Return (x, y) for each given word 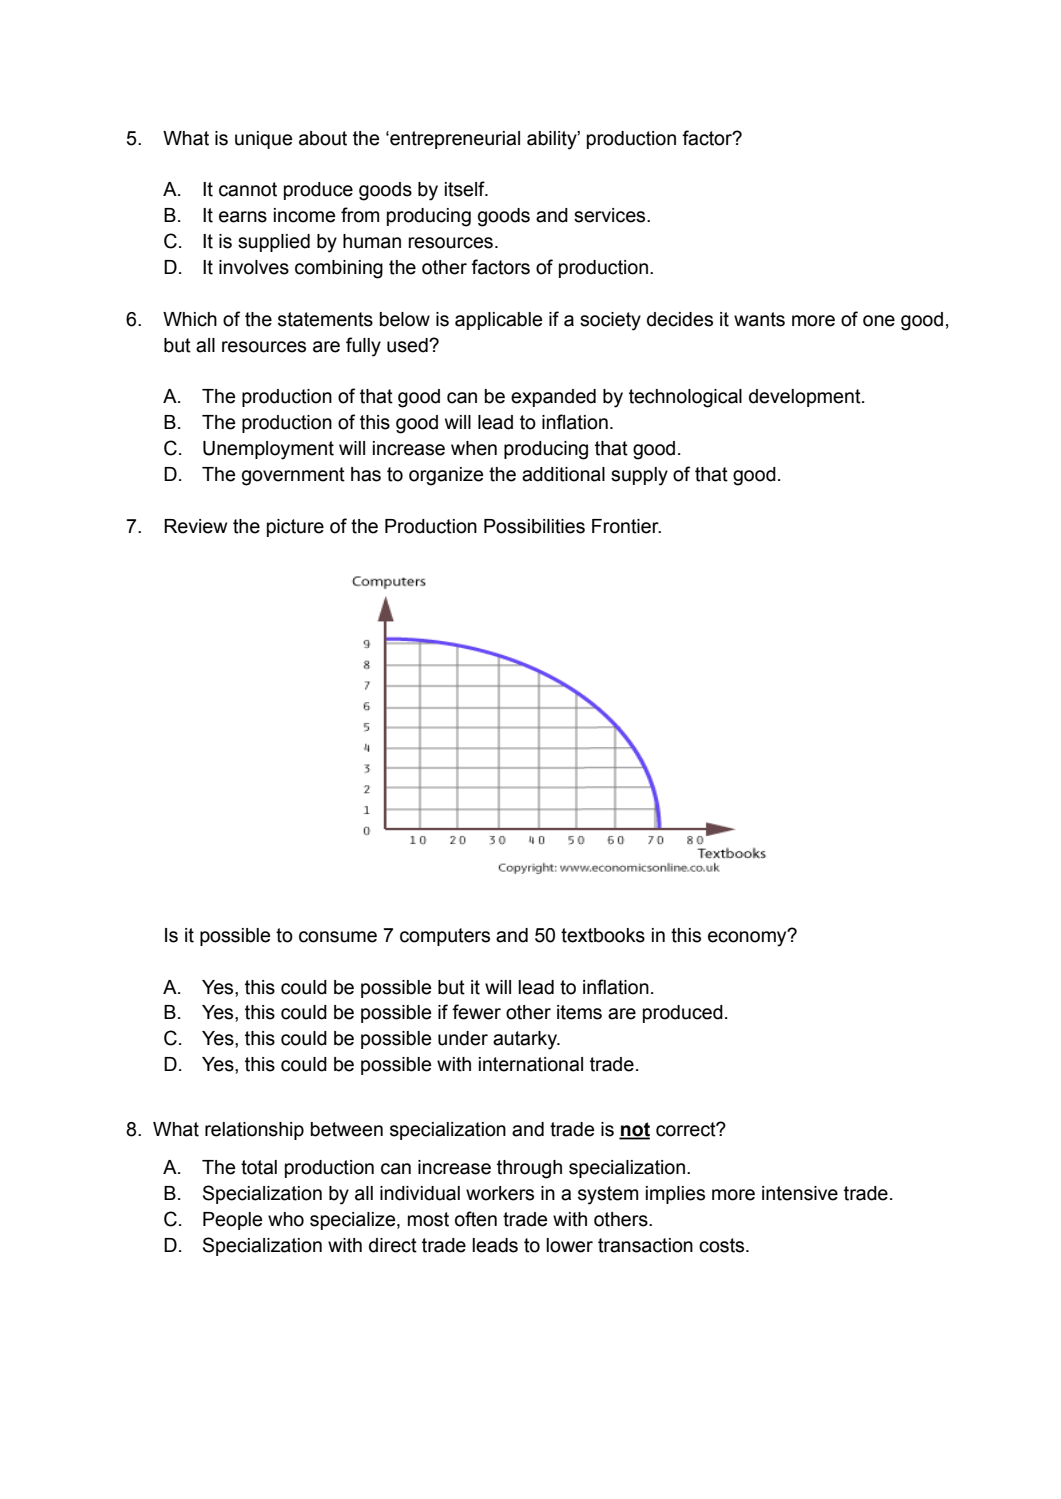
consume (338, 937)
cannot (248, 189)
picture (295, 528)
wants (759, 319)
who (286, 1219)
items (579, 1012)
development (806, 398)
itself (466, 189)
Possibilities (534, 526)
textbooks (603, 935)
